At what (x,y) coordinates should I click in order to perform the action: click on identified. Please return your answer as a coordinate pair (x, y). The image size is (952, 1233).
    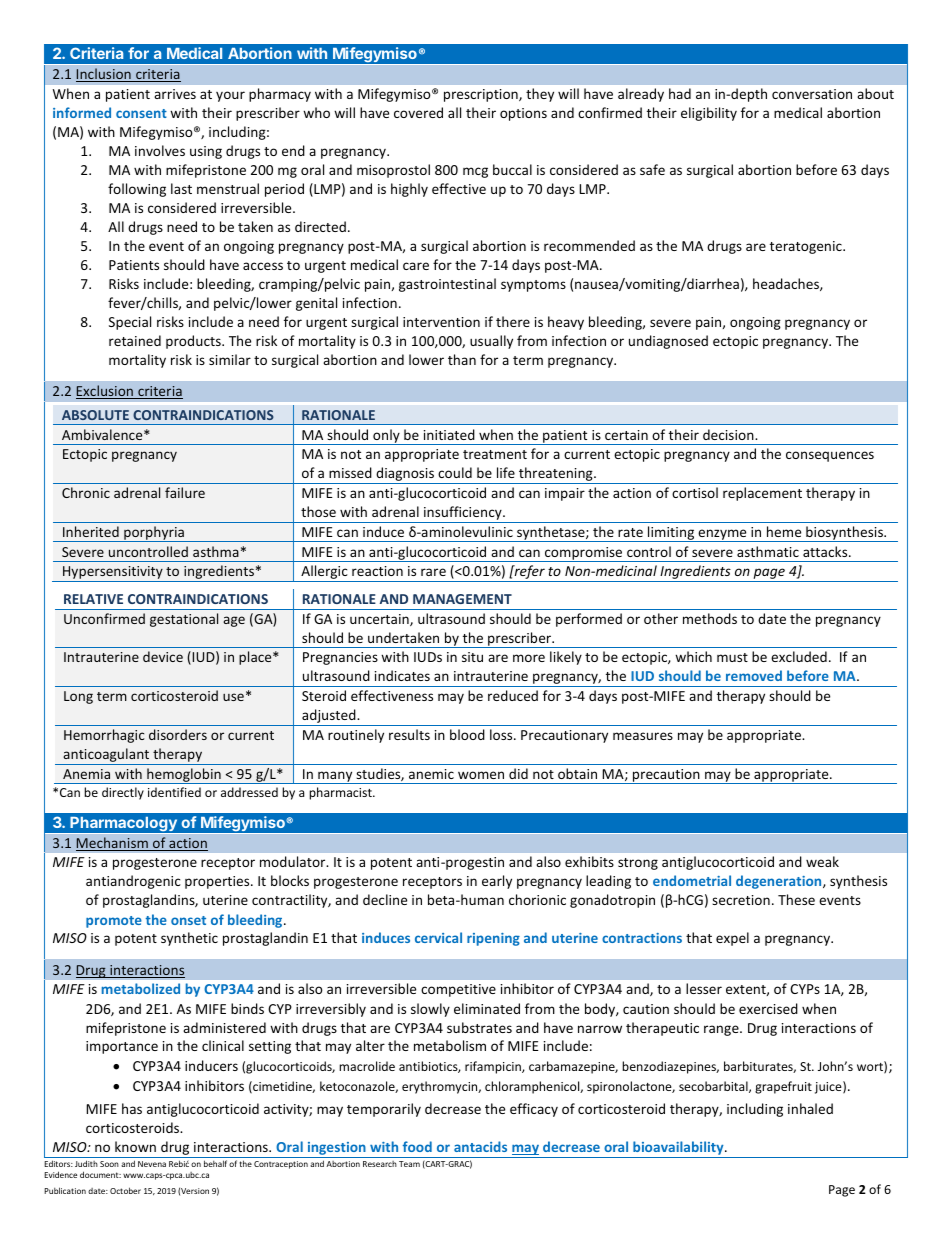
    Looking at the image, I should click on (174, 792).
